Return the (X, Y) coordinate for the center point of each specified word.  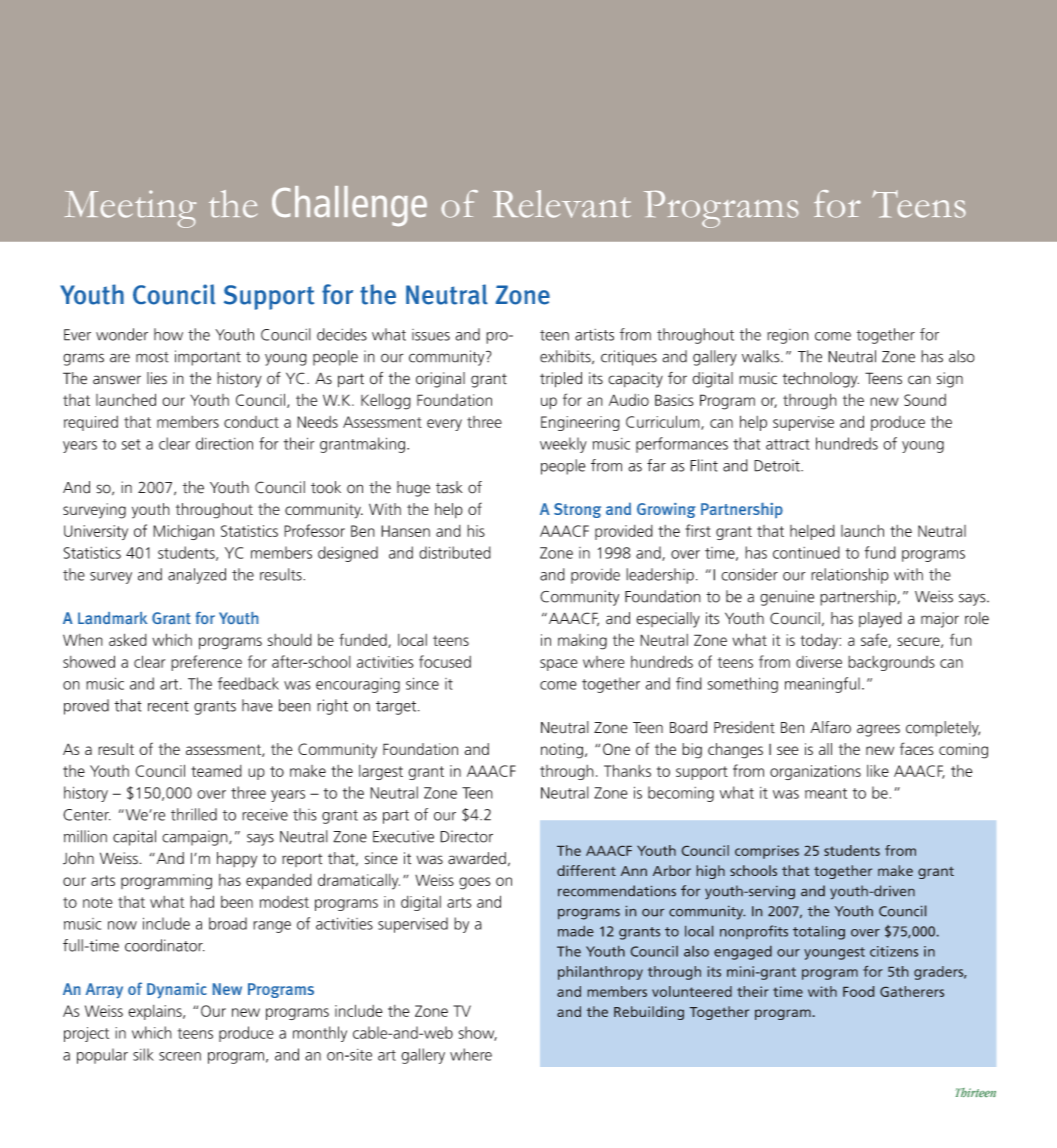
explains (156, 1012)
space (559, 665)
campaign (196, 838)
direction (224, 443)
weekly (563, 445)
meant (826, 793)
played (880, 620)
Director (466, 836)
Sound (925, 400)
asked (128, 639)
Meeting (130, 209)
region (788, 336)
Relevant (562, 204)
